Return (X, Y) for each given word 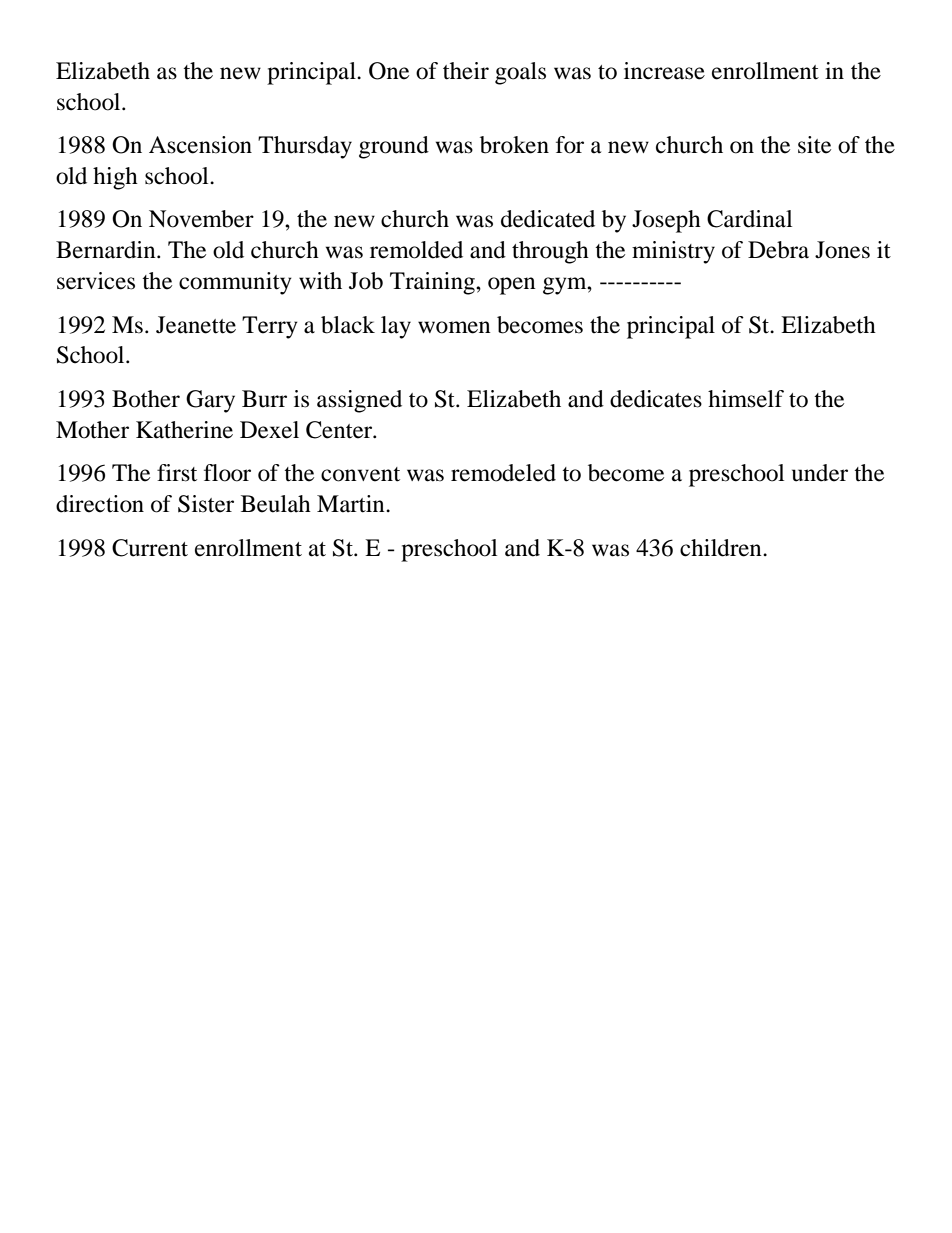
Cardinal (749, 219)
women (454, 327)
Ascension (200, 145)
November (201, 219)
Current (150, 548)
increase (664, 71)
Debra (778, 250)
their (466, 71)
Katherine (184, 430)
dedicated (548, 219)
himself (746, 399)
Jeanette (196, 325)
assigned (359, 401)
